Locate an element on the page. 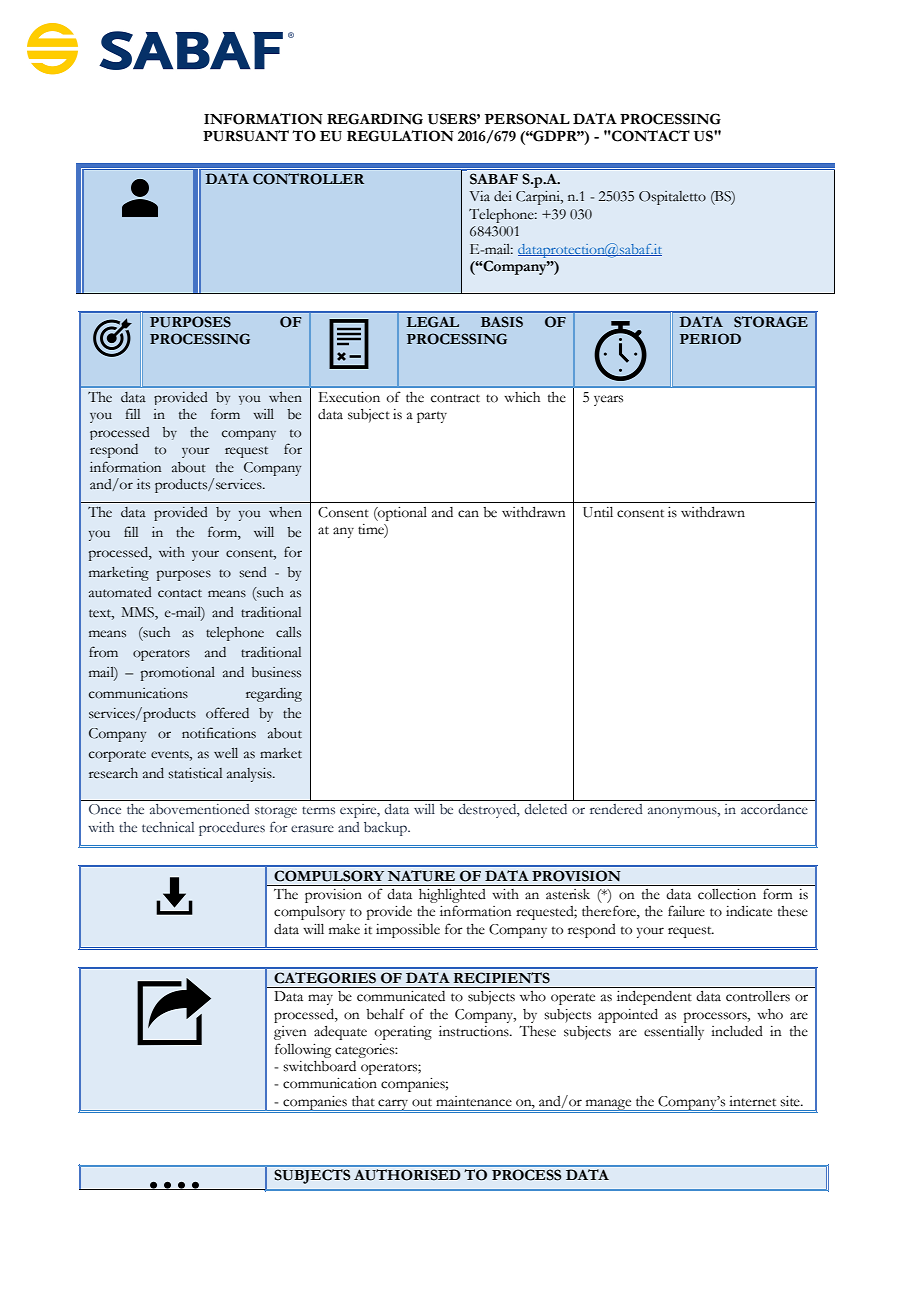 The width and height of the image is (924, 1308). Until is located at coordinates (598, 512).
